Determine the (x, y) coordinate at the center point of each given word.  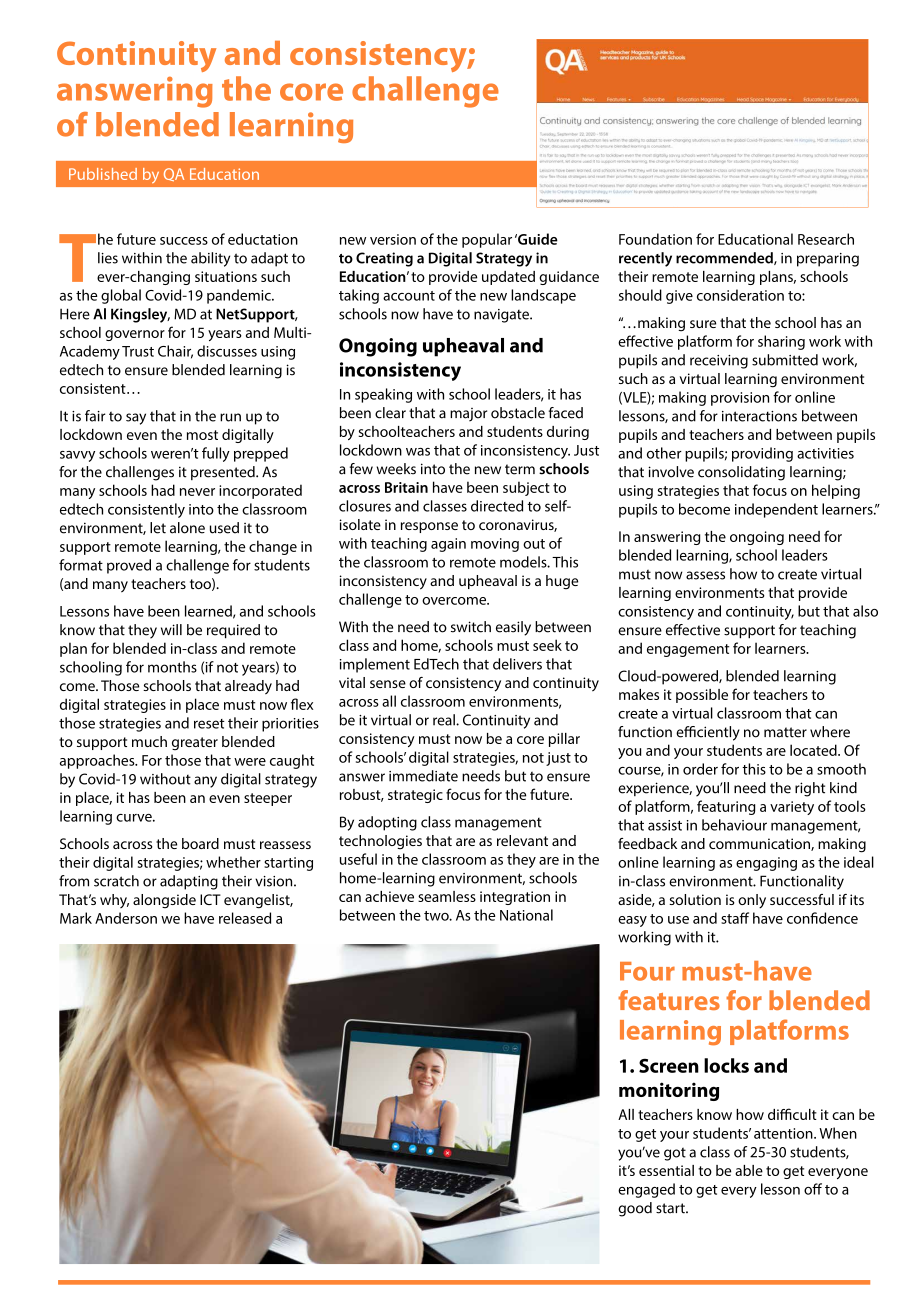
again (448, 545)
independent (776, 510)
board (200, 843)
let (158, 528)
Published (103, 174)
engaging (766, 864)
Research (826, 239)
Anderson (126, 918)
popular (487, 240)
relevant (522, 840)
